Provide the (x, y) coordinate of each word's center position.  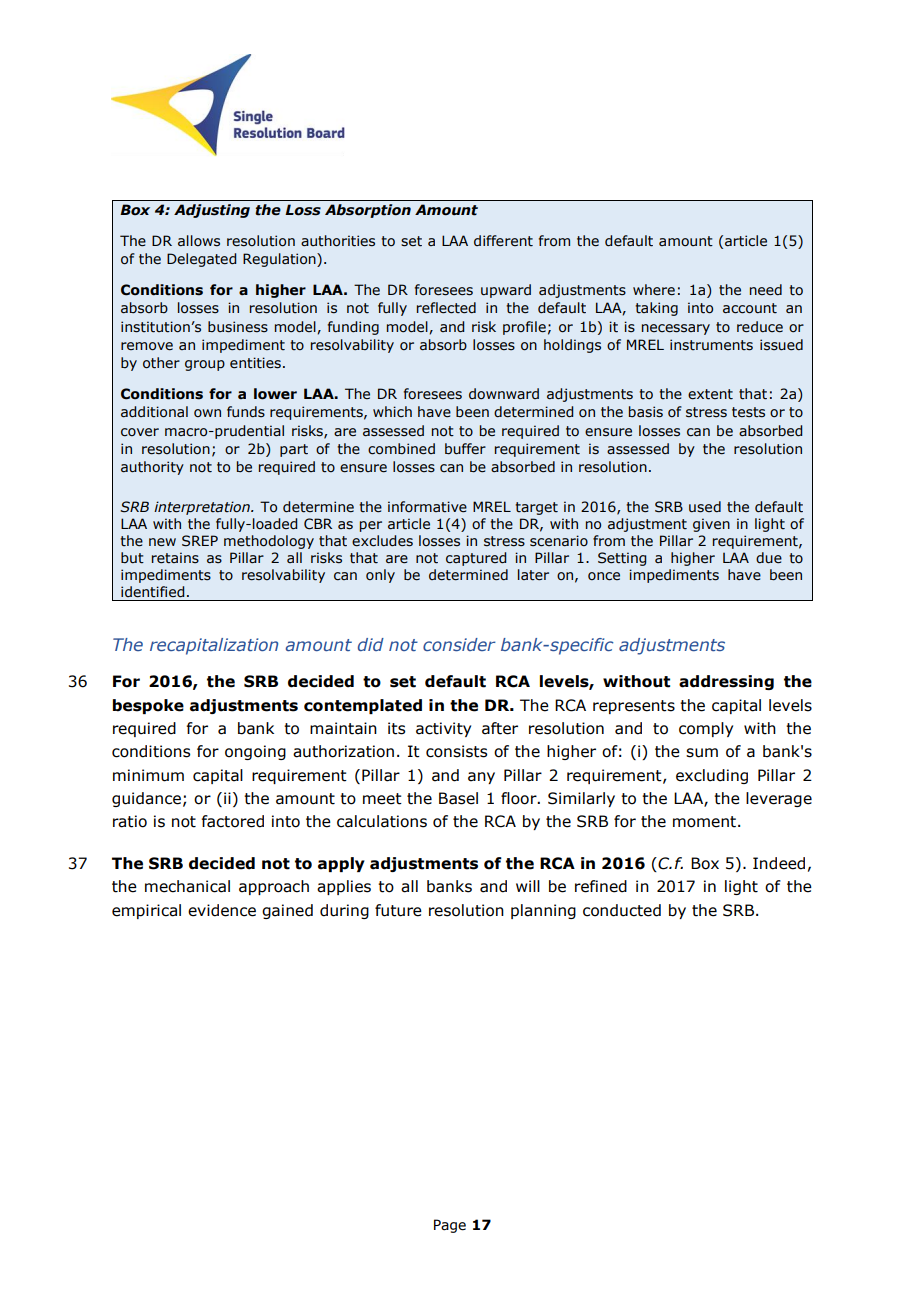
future (398, 910)
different (503, 241)
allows (199, 241)
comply (706, 729)
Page (450, 1226)
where (654, 290)
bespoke (148, 706)
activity (443, 729)
